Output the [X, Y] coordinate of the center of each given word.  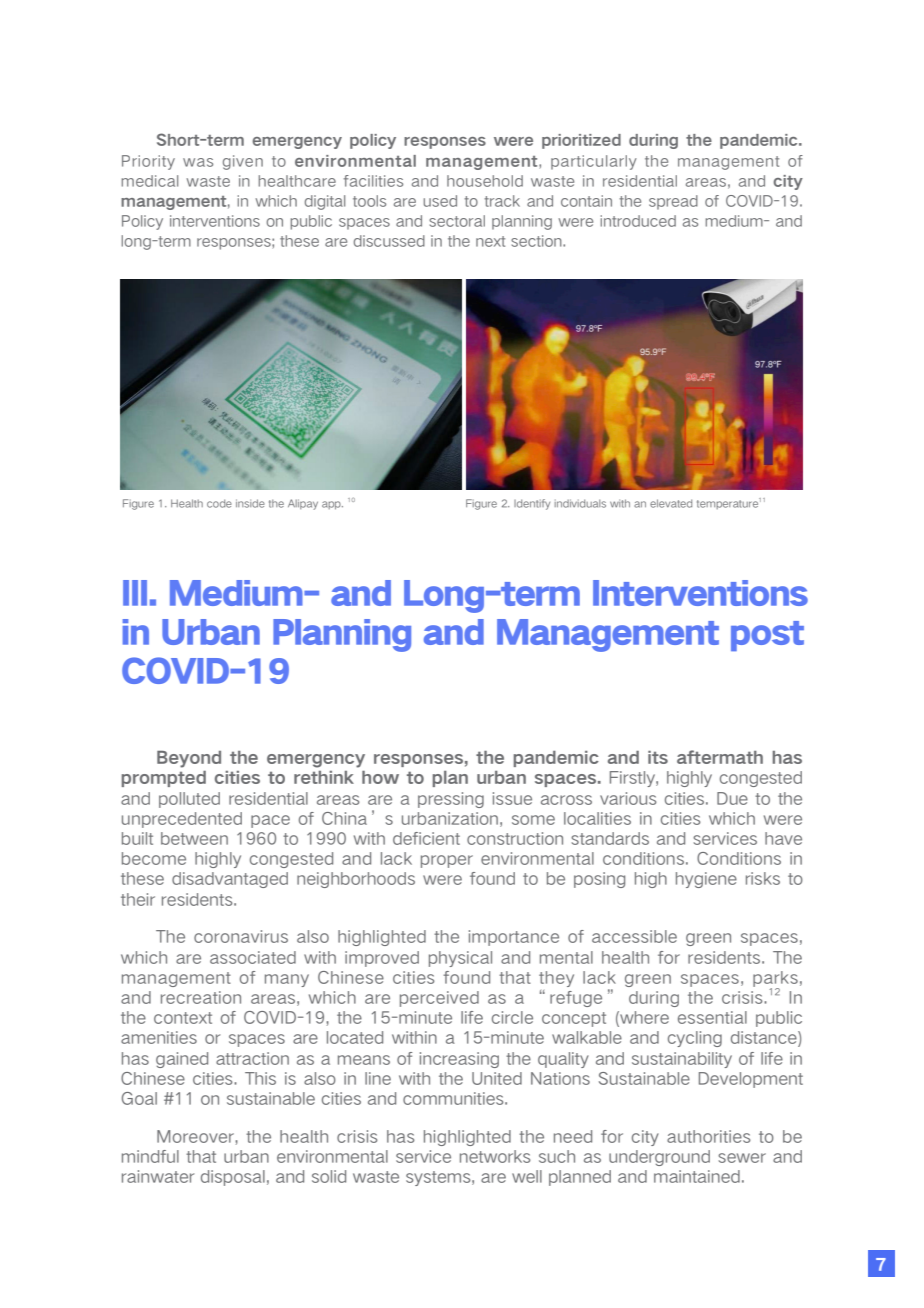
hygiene [706, 880]
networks [495, 1156]
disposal [233, 1178]
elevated [671, 503]
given [243, 162]
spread [673, 202]
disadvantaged [230, 880]
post [767, 636]
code [219, 503]
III [135, 593]
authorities [709, 1136]
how [380, 777]
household [485, 181]
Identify [532, 504]
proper [447, 861]
